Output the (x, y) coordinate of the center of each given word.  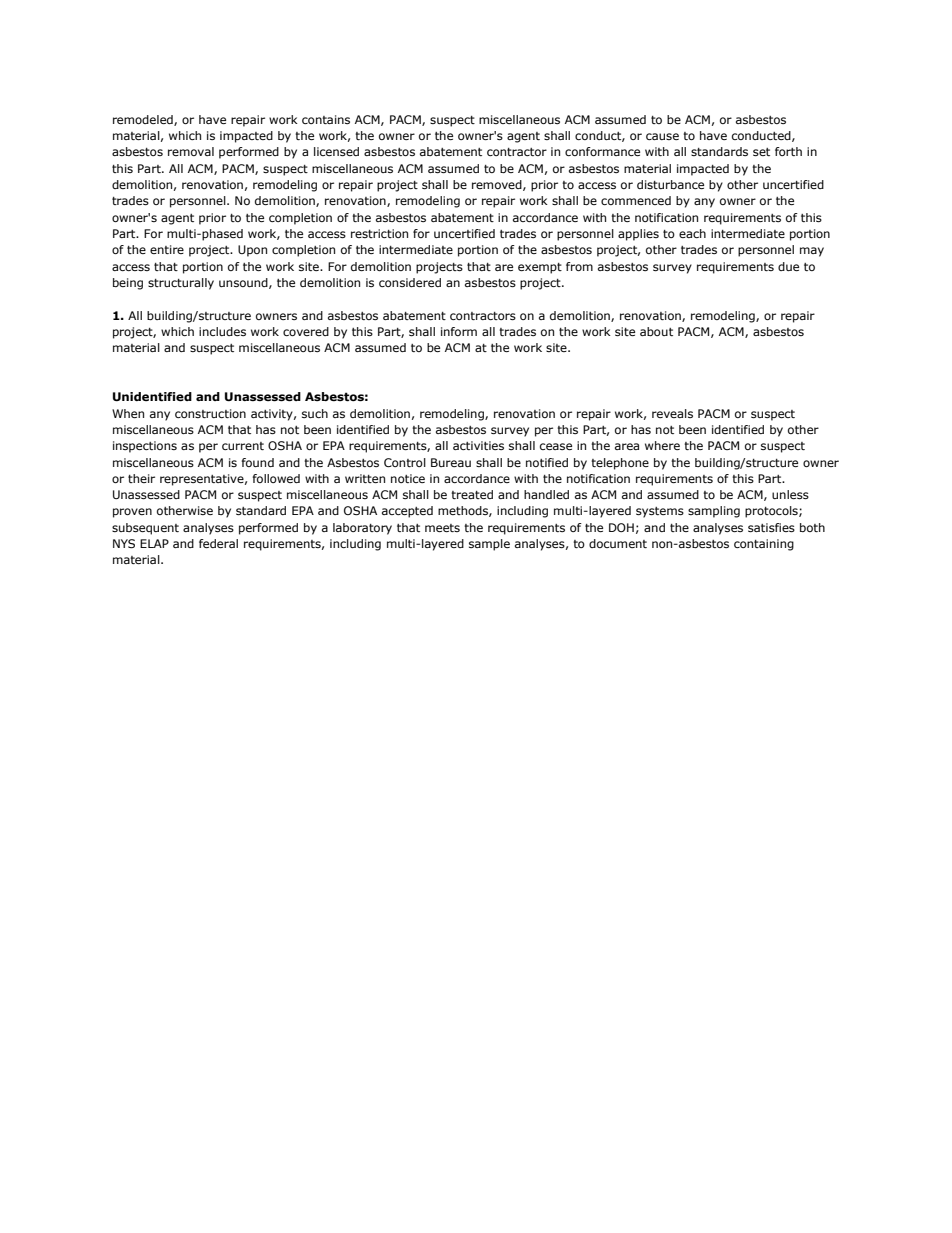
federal (218, 543)
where (662, 445)
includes (222, 331)
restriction (379, 233)
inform (459, 331)
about (656, 331)
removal (191, 151)
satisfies (771, 527)
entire (167, 249)
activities (478, 445)
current (243, 446)
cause (662, 136)
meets (442, 528)
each (692, 233)
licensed (336, 151)
